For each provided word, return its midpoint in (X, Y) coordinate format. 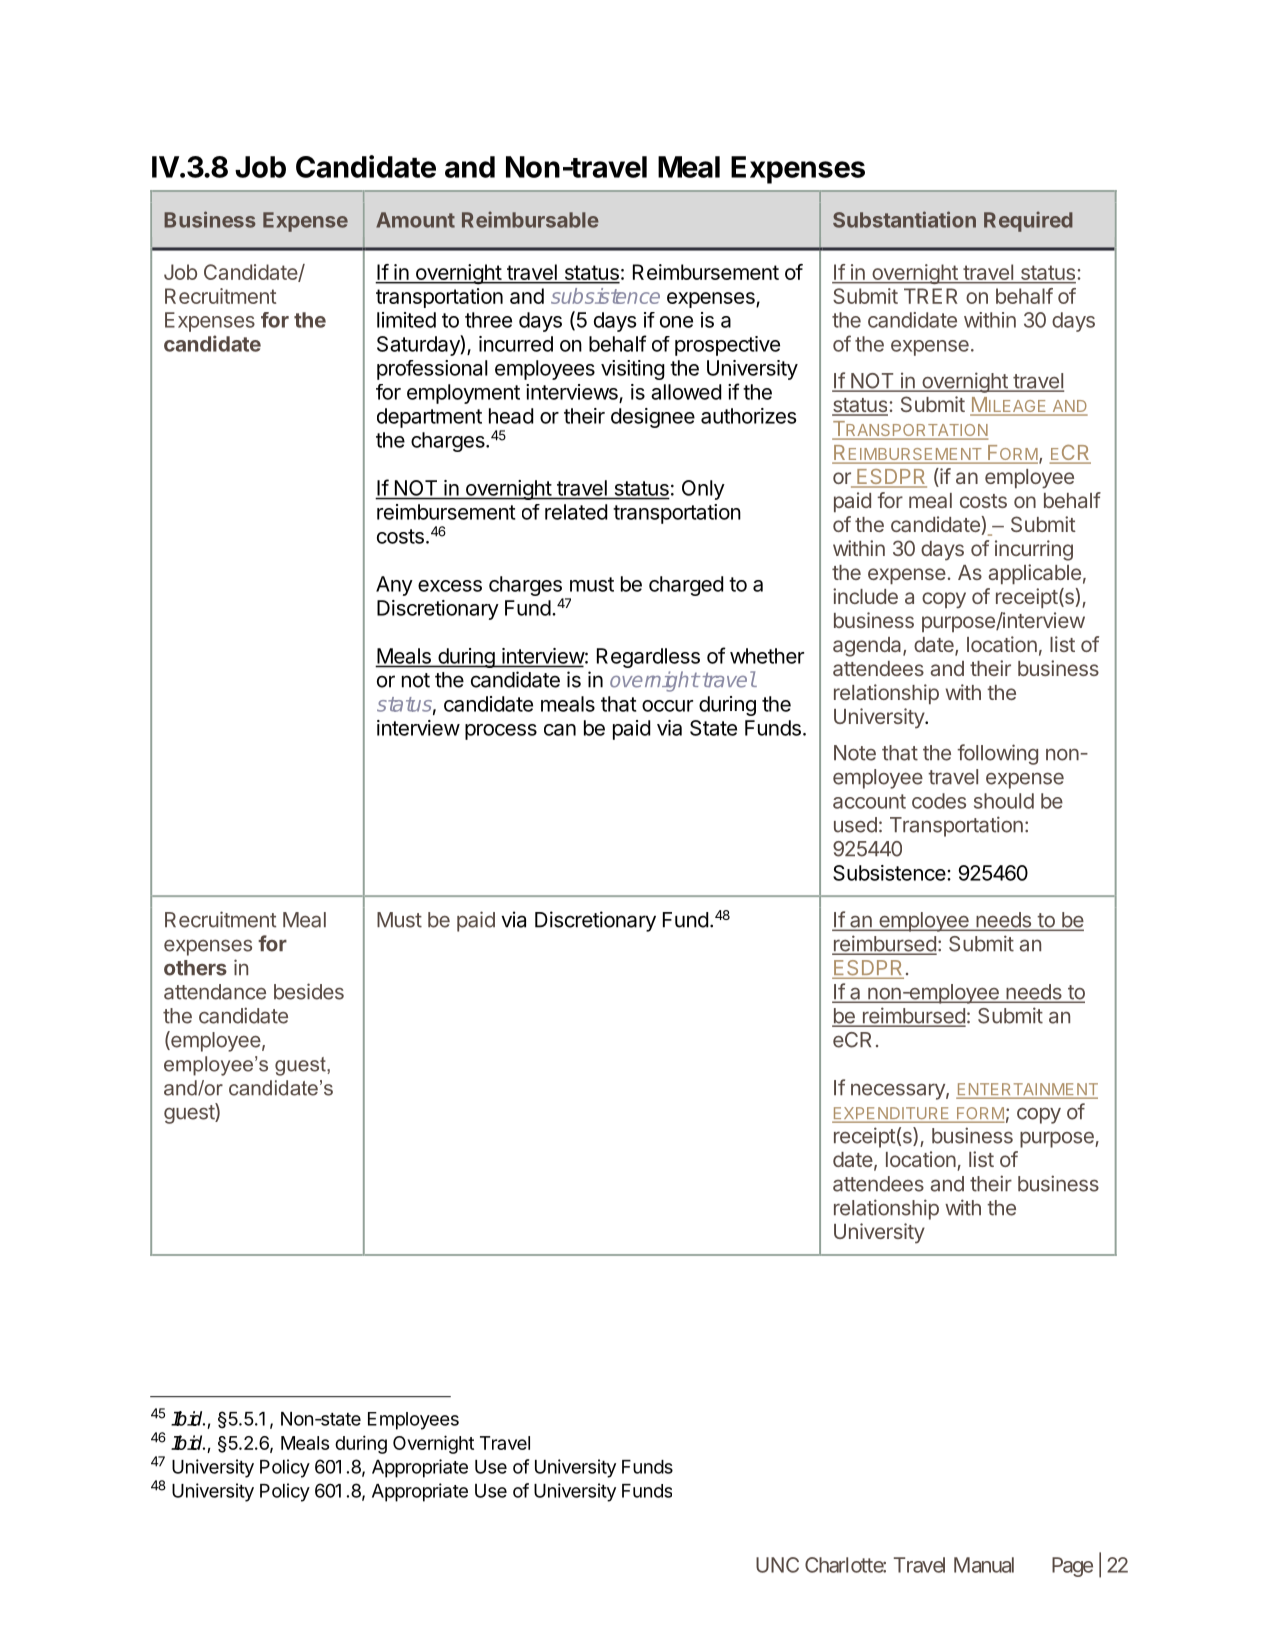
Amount (415, 220)
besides (309, 991)
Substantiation (904, 219)
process (501, 732)
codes (939, 801)
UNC (777, 1565)
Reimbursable (530, 219)
